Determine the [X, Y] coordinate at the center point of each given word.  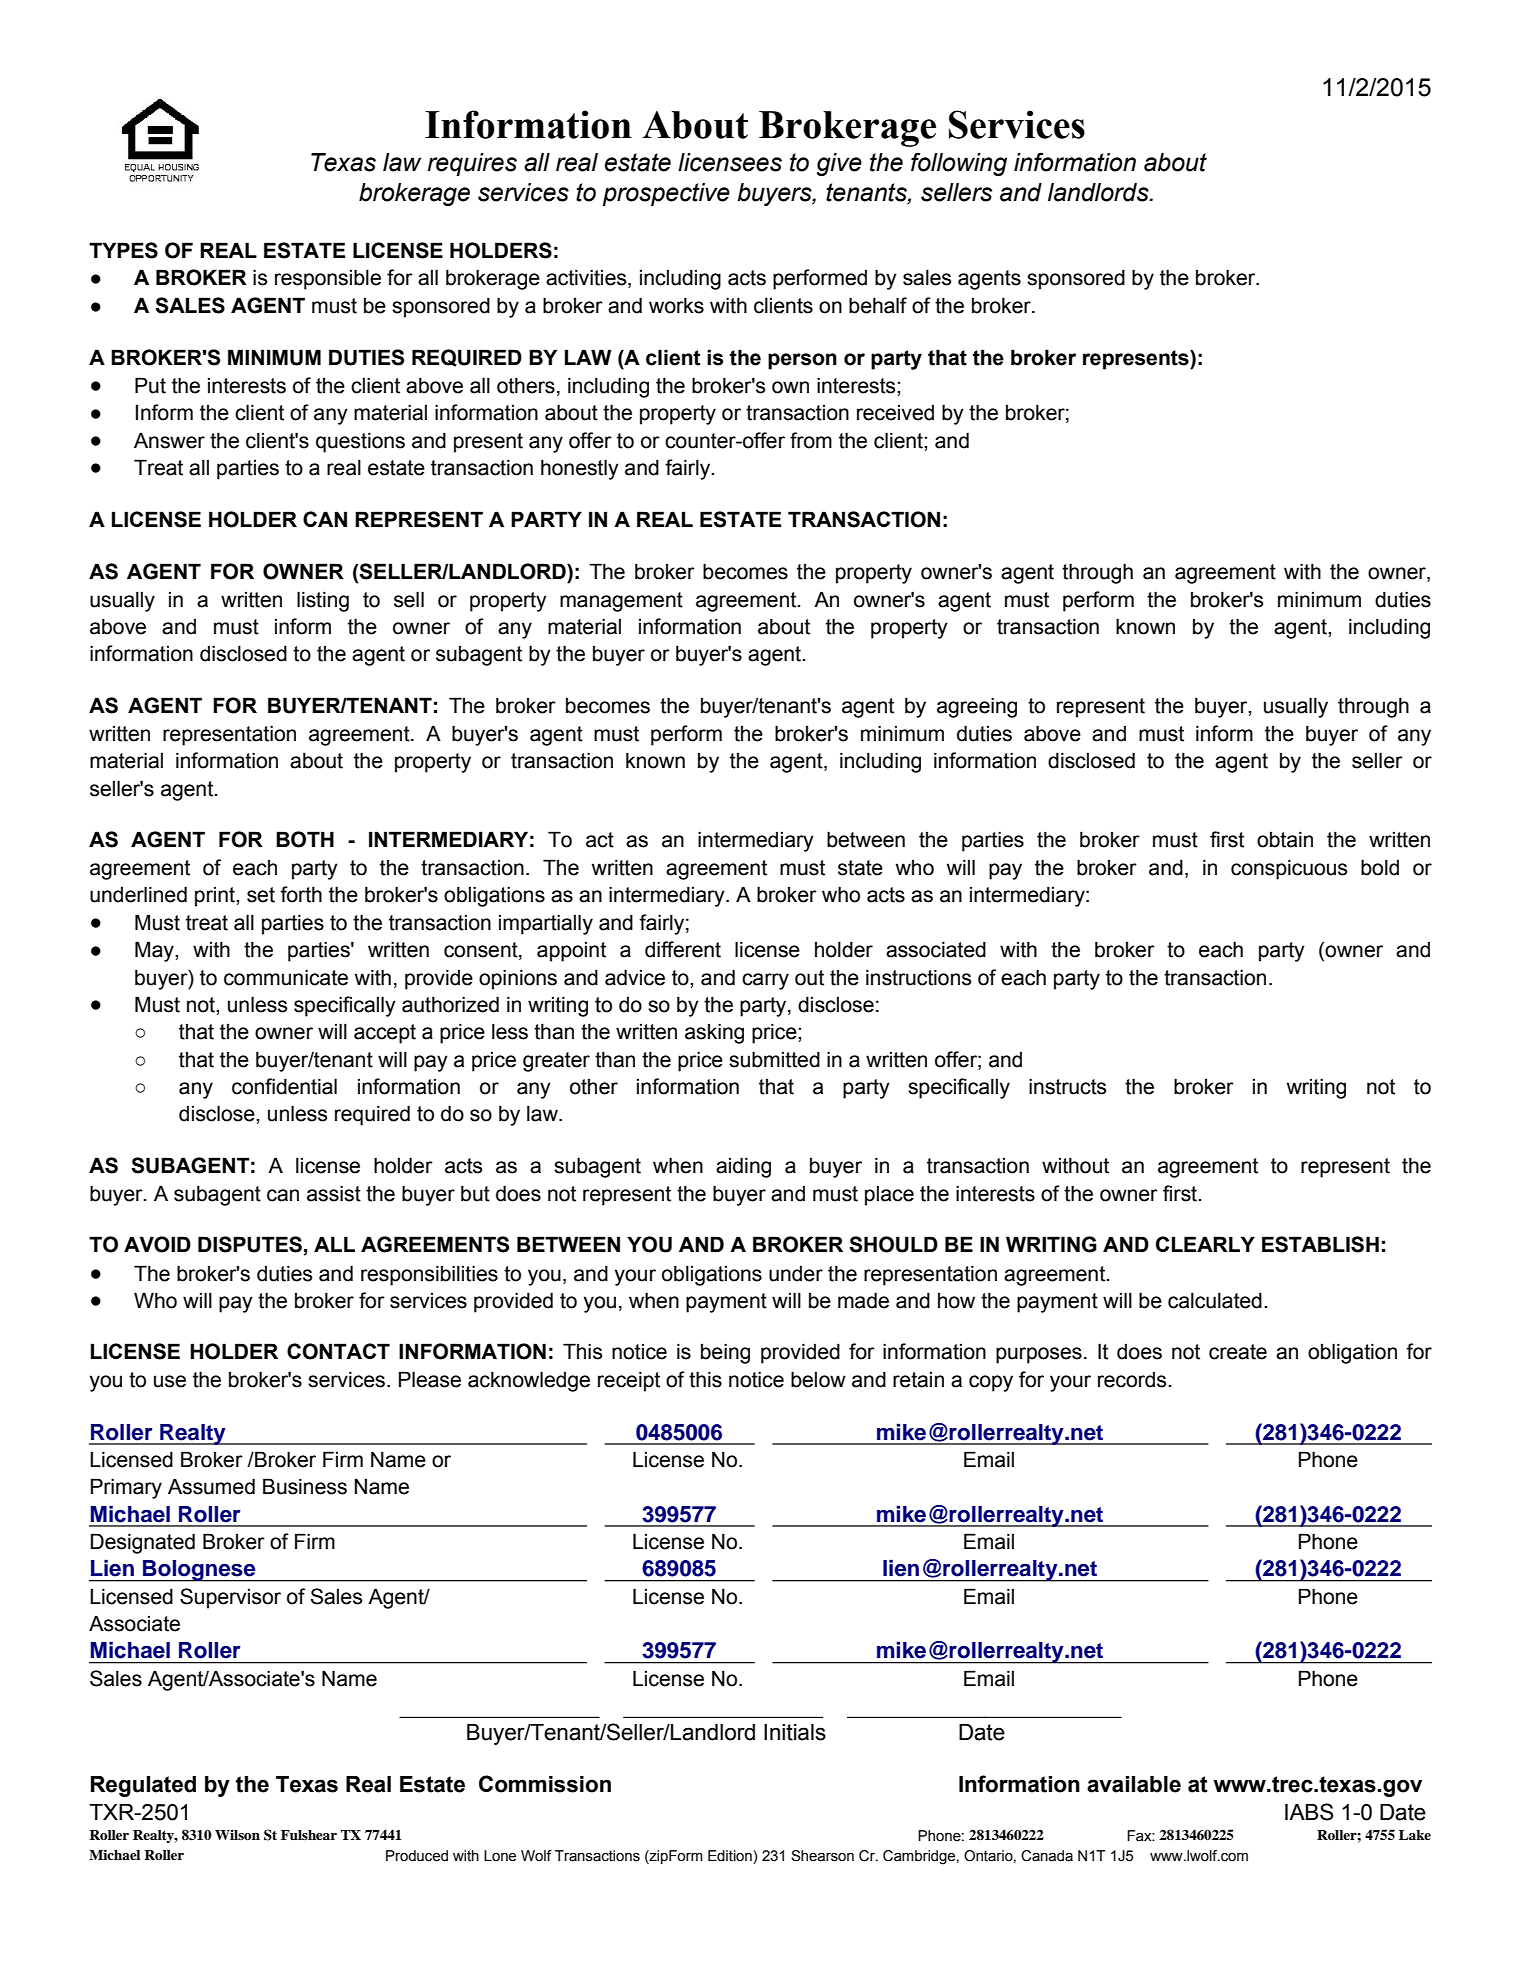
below [818, 1379]
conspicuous [1289, 869]
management [621, 602]
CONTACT [338, 1351]
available [1134, 1784]
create [1238, 1352]
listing [323, 601]
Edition [731, 1857]
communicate [286, 977]
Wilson [237, 1835]
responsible [328, 279]
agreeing [977, 707]
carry [765, 981]
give [839, 164]
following [959, 164]
